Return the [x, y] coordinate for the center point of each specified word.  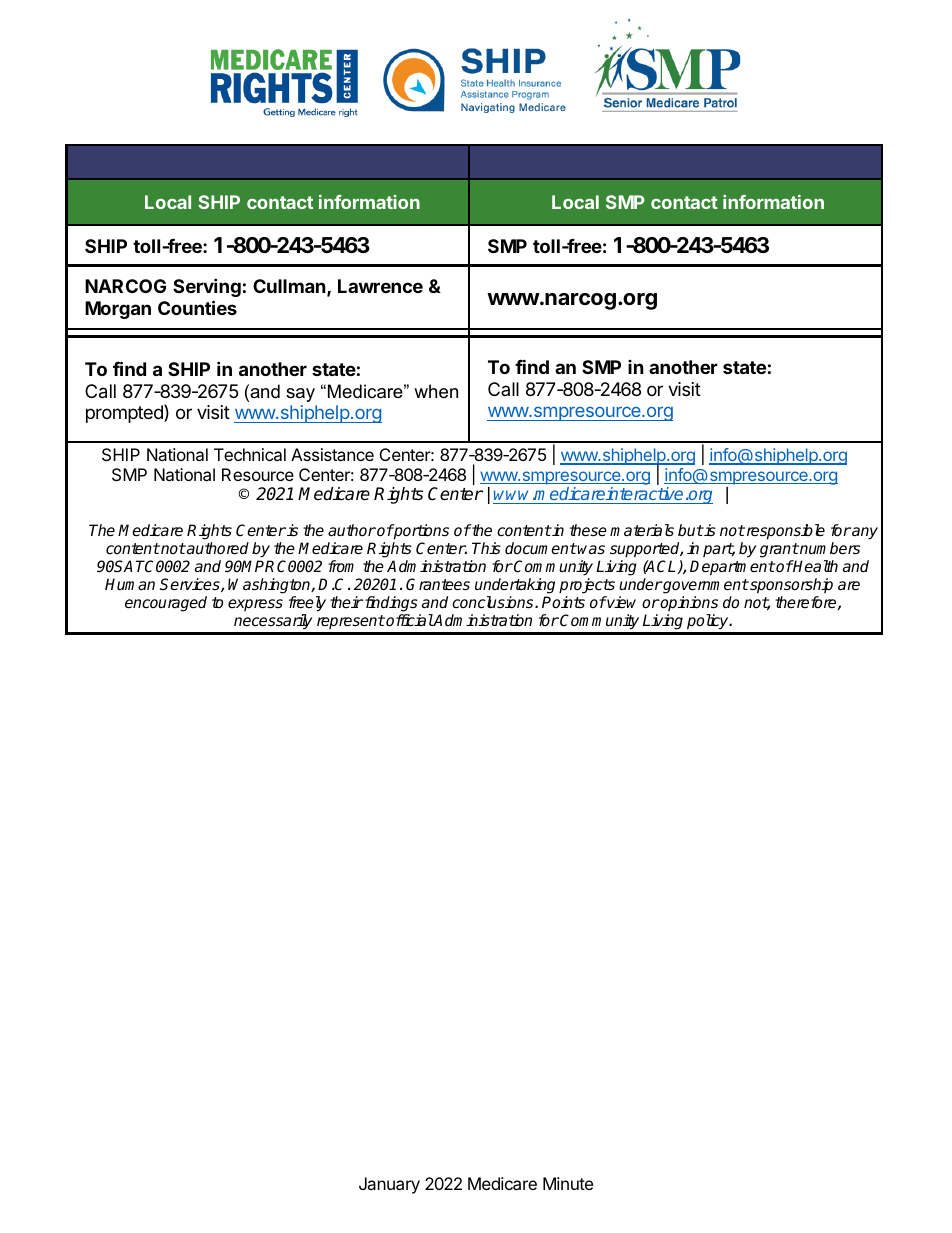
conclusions [494, 602]
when [436, 391]
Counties [197, 307]
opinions [688, 603]
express [255, 605]
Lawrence [380, 286]
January [389, 1185]
